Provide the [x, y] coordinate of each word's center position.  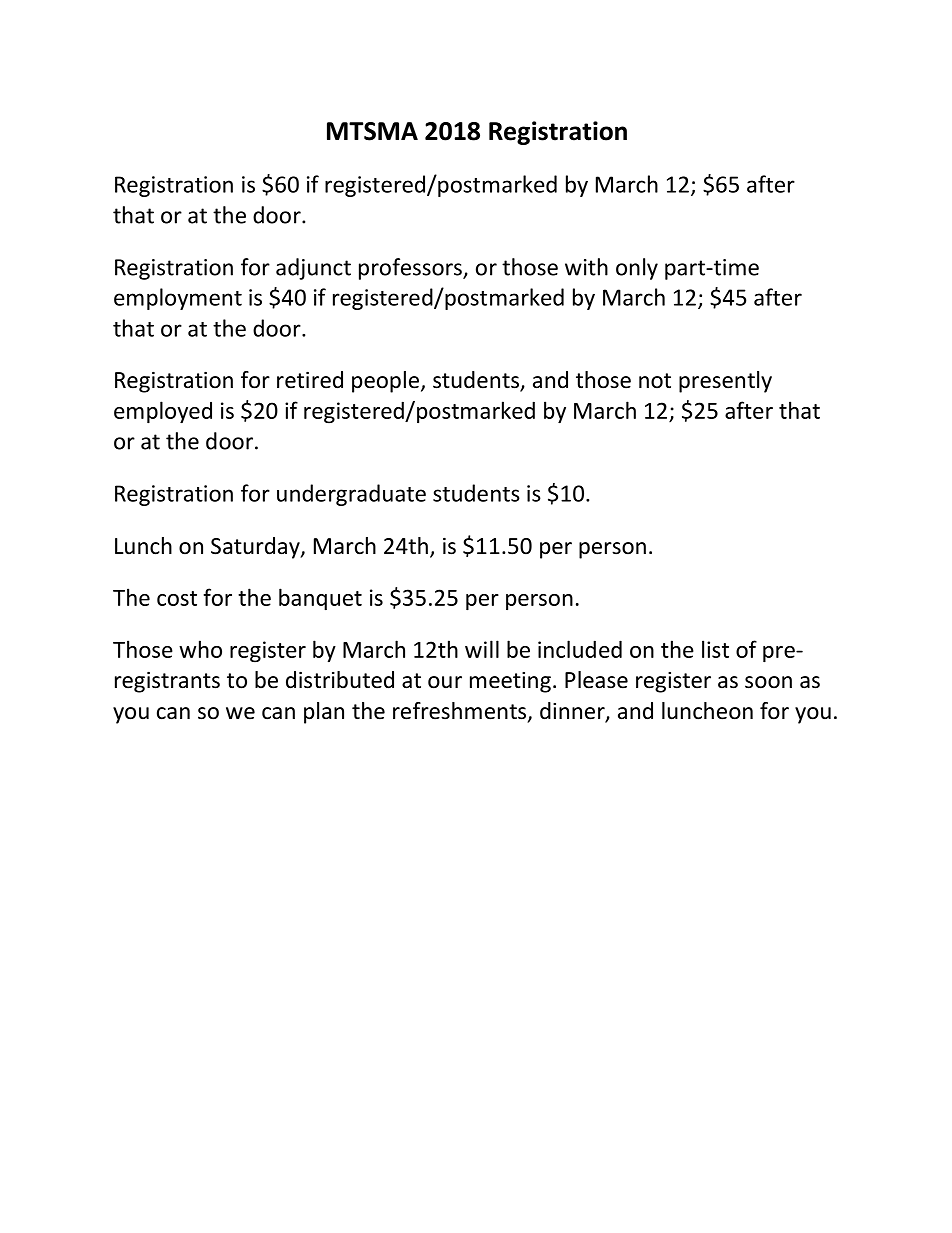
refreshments [461, 712]
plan [324, 713]
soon [768, 682]
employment [178, 299]
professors [411, 269]
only [637, 269]
